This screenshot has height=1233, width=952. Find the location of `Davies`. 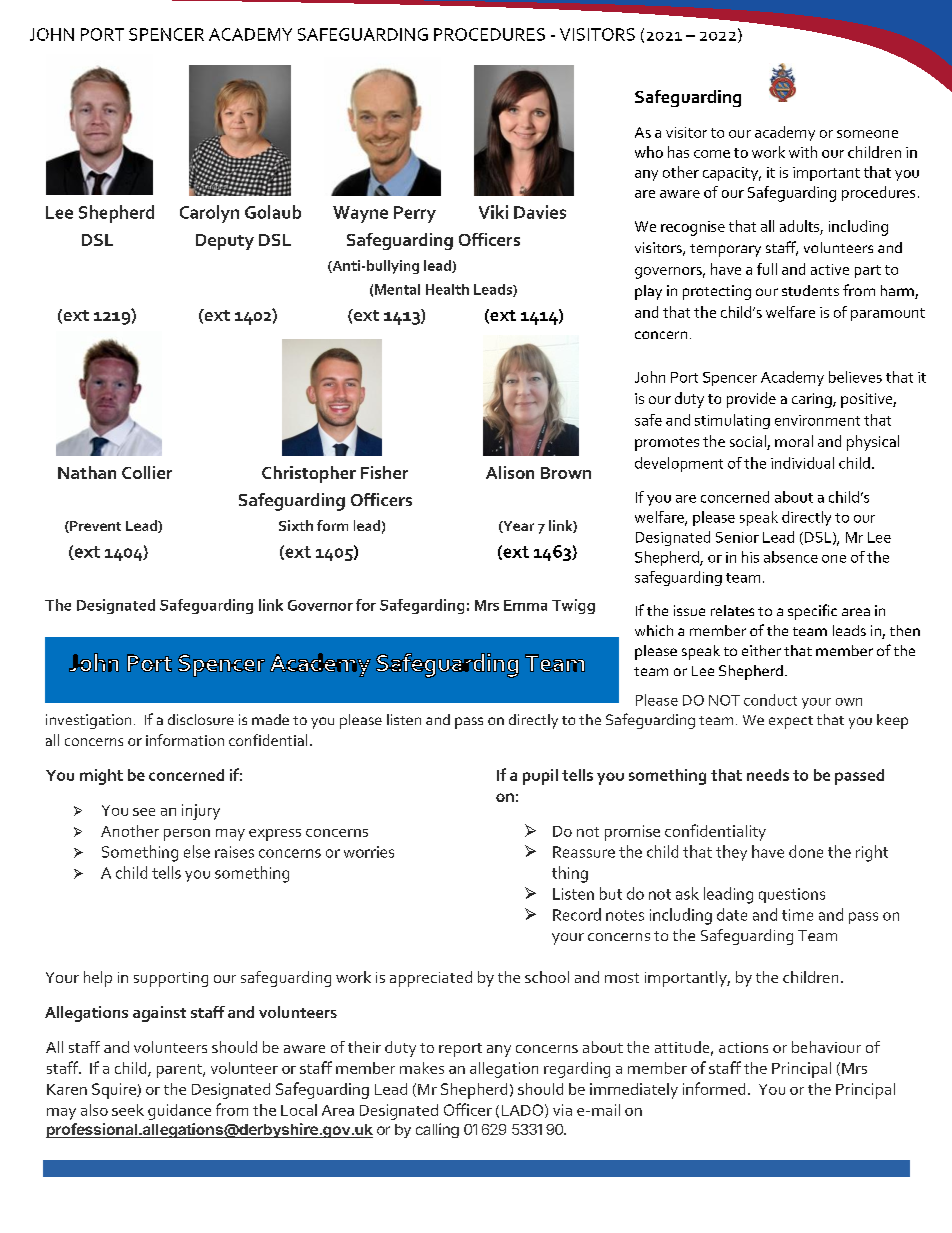

Davies is located at coordinates (540, 212).
